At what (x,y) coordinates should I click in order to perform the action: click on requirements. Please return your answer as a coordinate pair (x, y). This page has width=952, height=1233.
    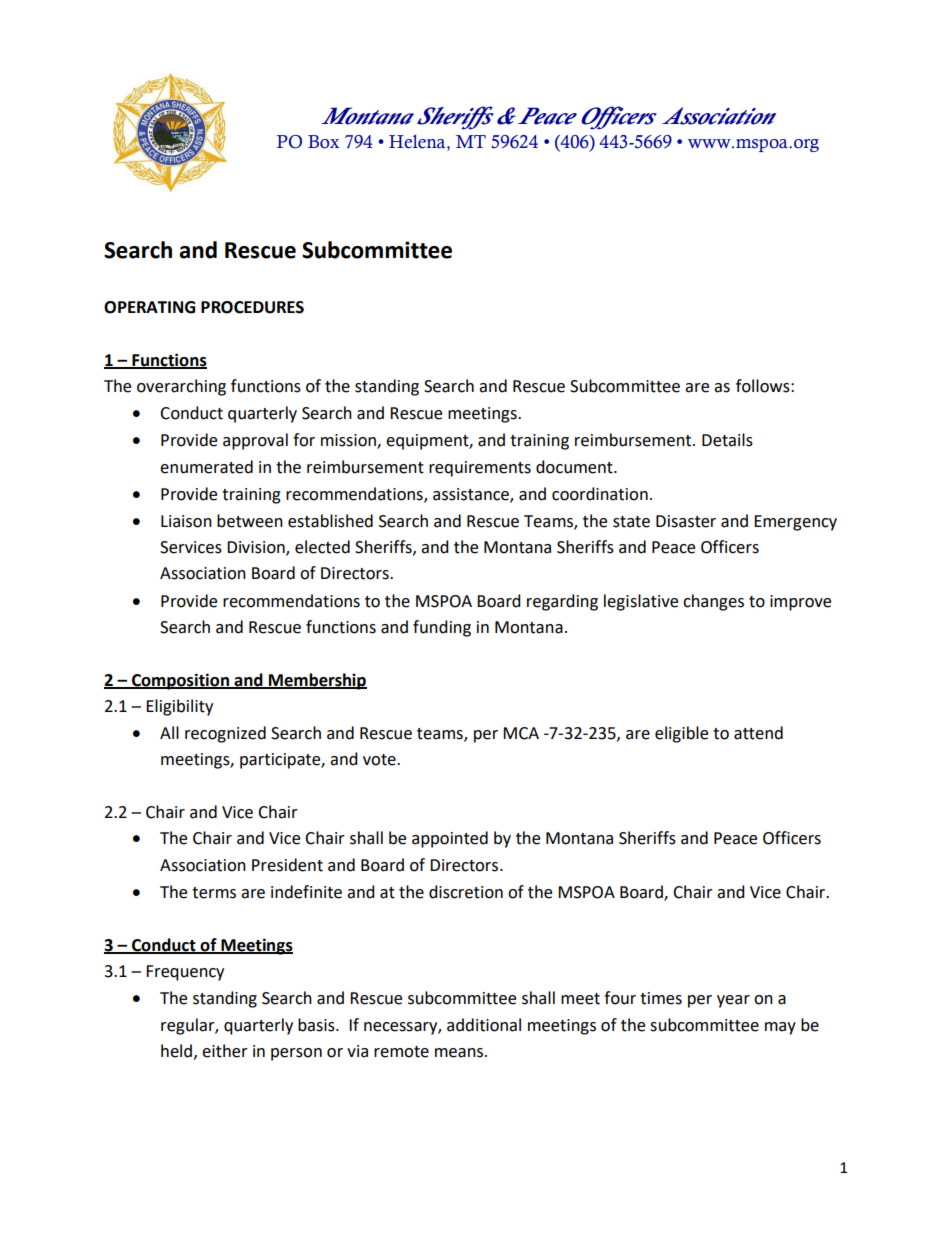
    Looking at the image, I should click on (480, 469).
